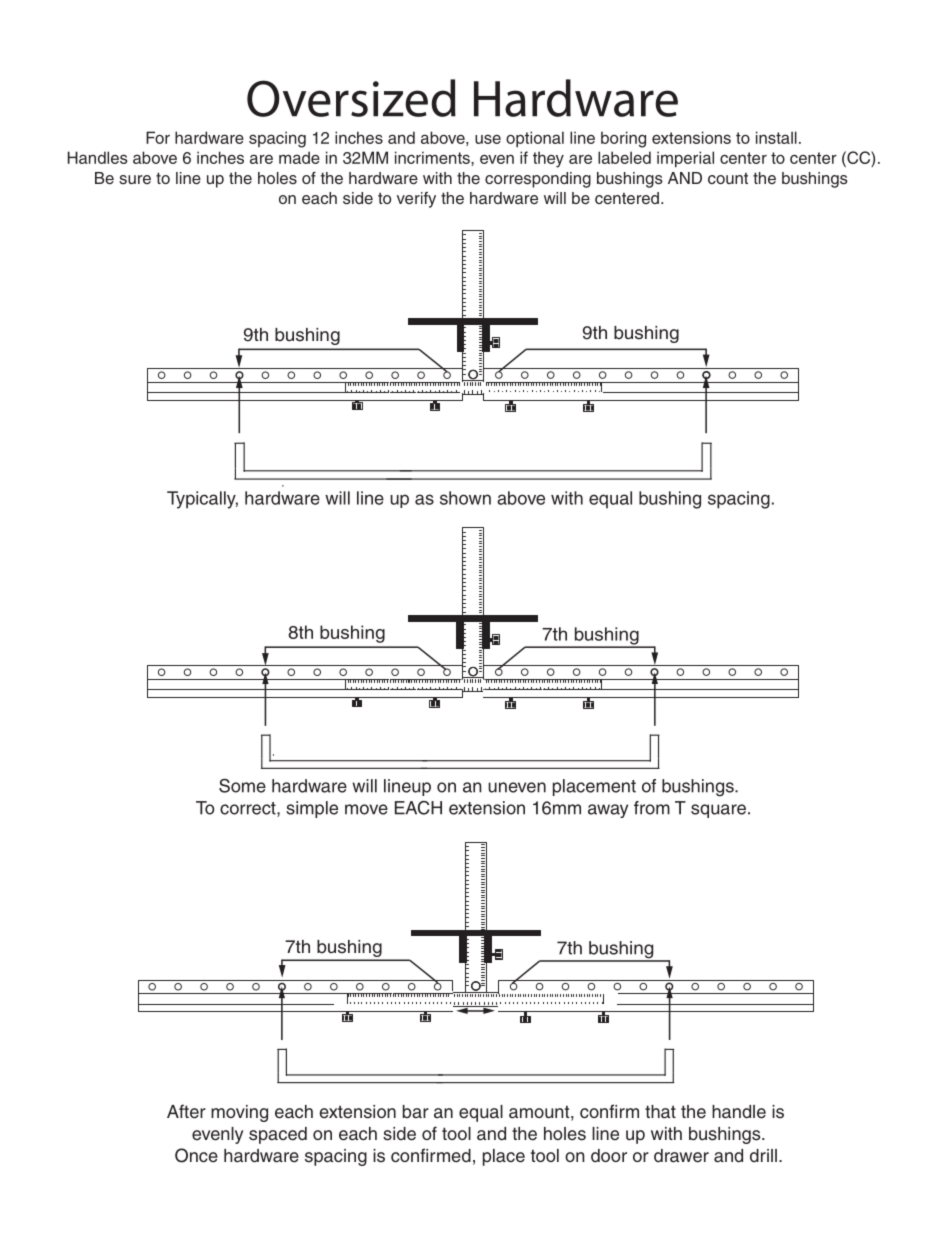 The image size is (952, 1233). Describe the element at coordinates (488, 139) in the screenshot. I see `use` at that location.
